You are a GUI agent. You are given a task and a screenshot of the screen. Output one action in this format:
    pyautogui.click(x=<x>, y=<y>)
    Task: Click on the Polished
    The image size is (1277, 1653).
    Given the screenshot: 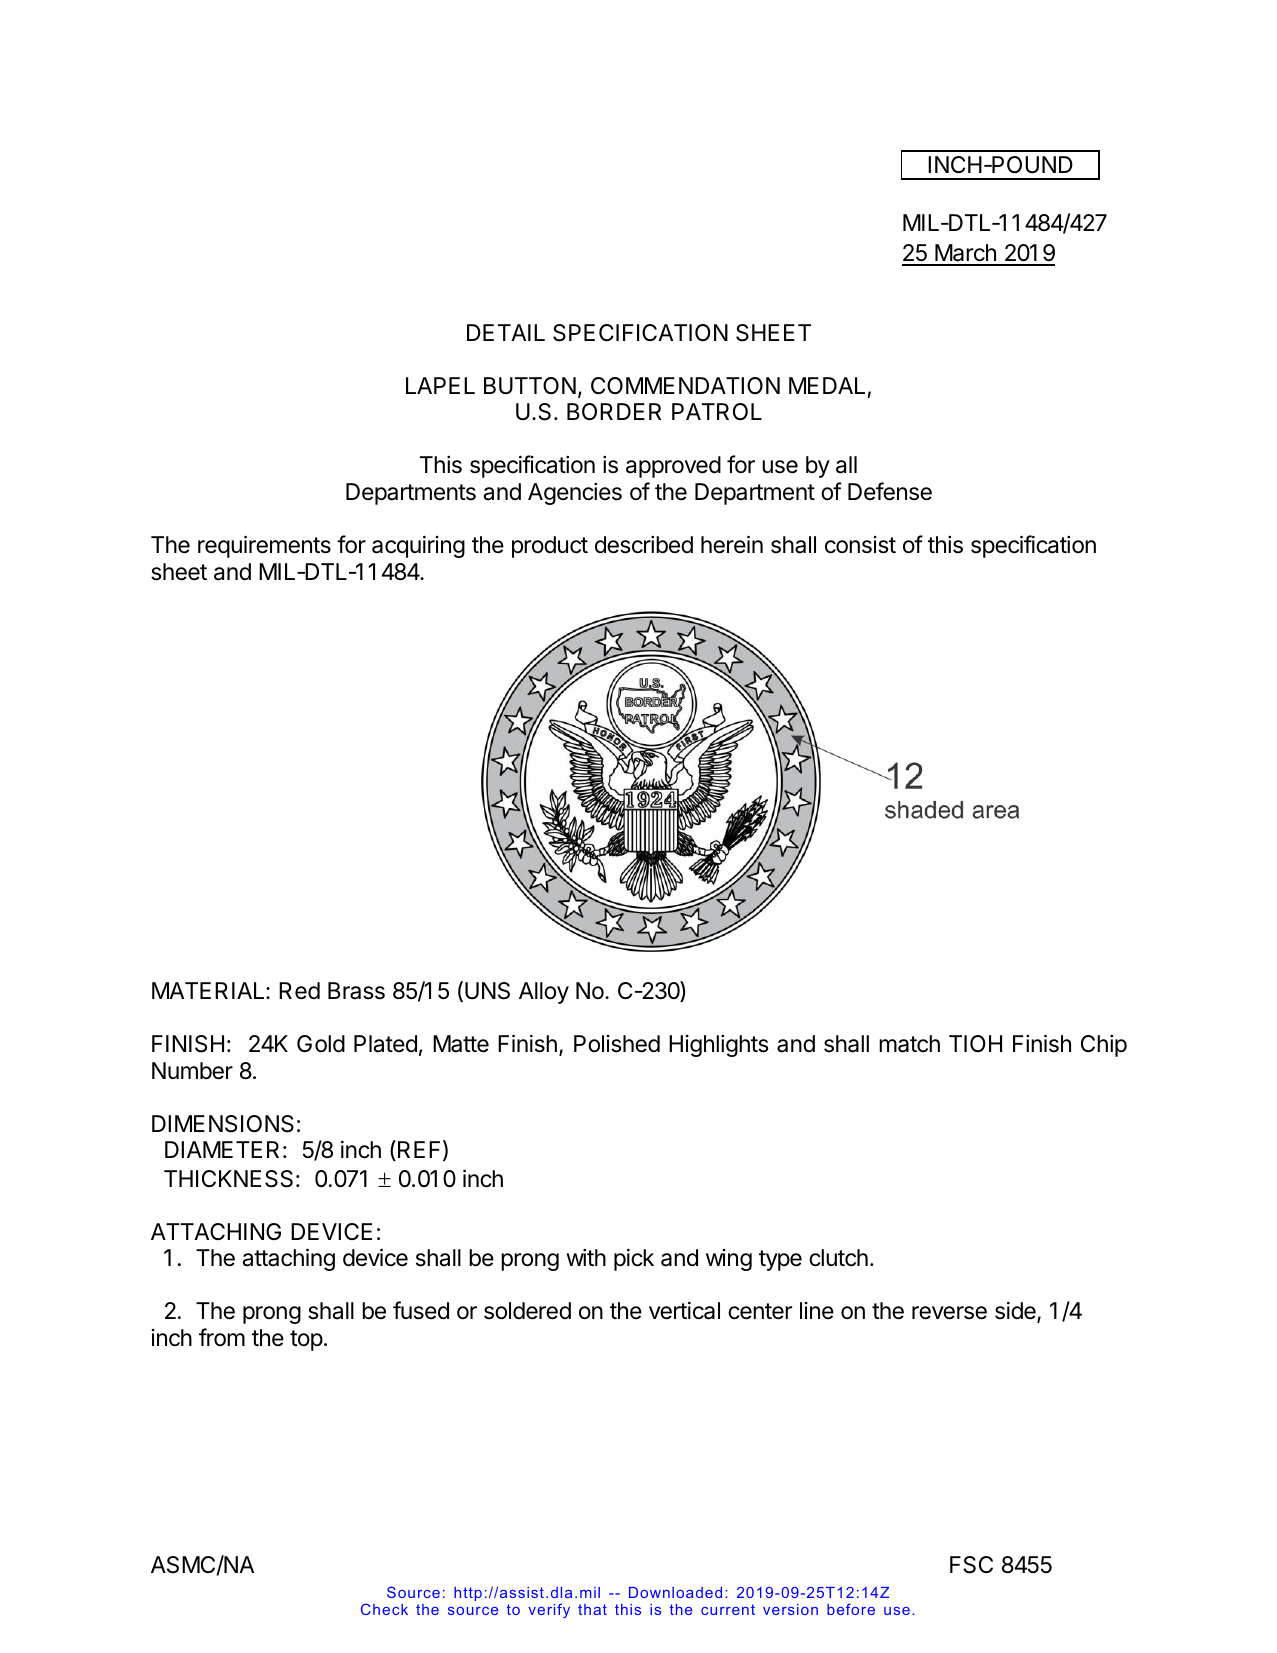 What is the action you would take?
    pyautogui.click(x=617, y=1044)
